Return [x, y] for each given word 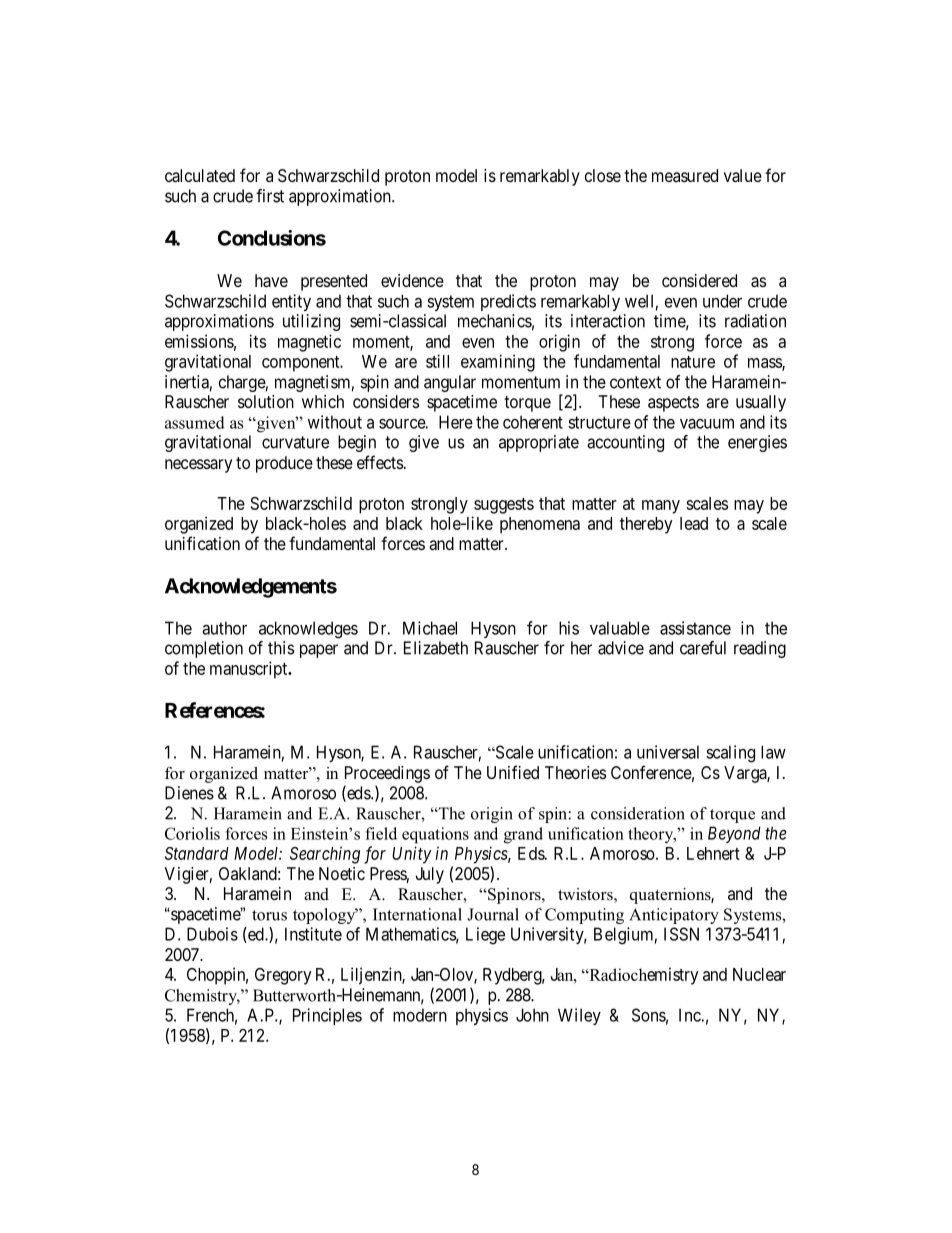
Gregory [283, 976]
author [224, 628]
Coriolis [192, 833]
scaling [730, 754]
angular [450, 383]
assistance [695, 628]
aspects [673, 404]
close [603, 175]
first [270, 196]
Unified [513, 772]
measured [685, 175]
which [323, 401]
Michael [430, 628]
